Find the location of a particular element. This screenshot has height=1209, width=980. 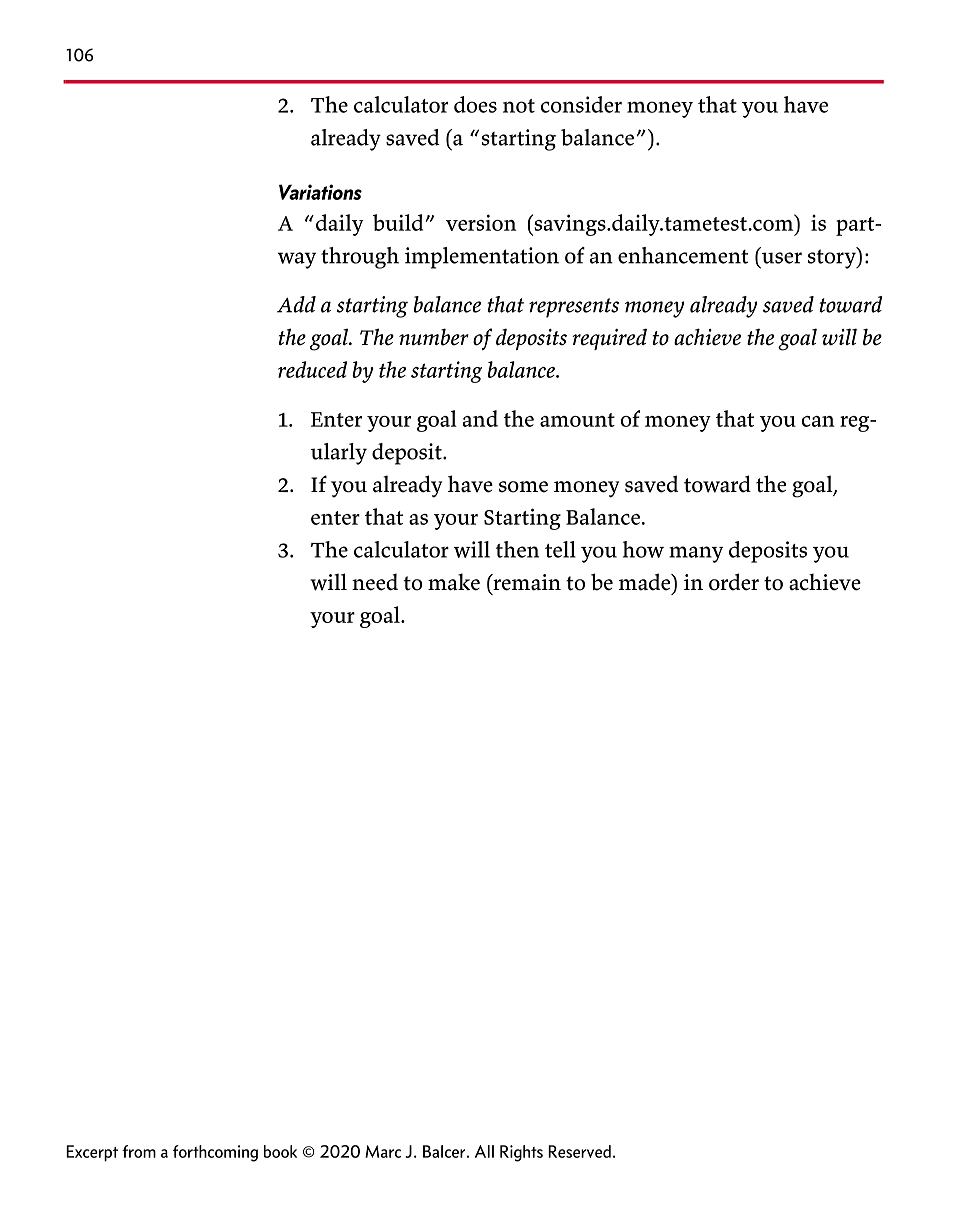

Reserved is located at coordinates (579, 1151).
